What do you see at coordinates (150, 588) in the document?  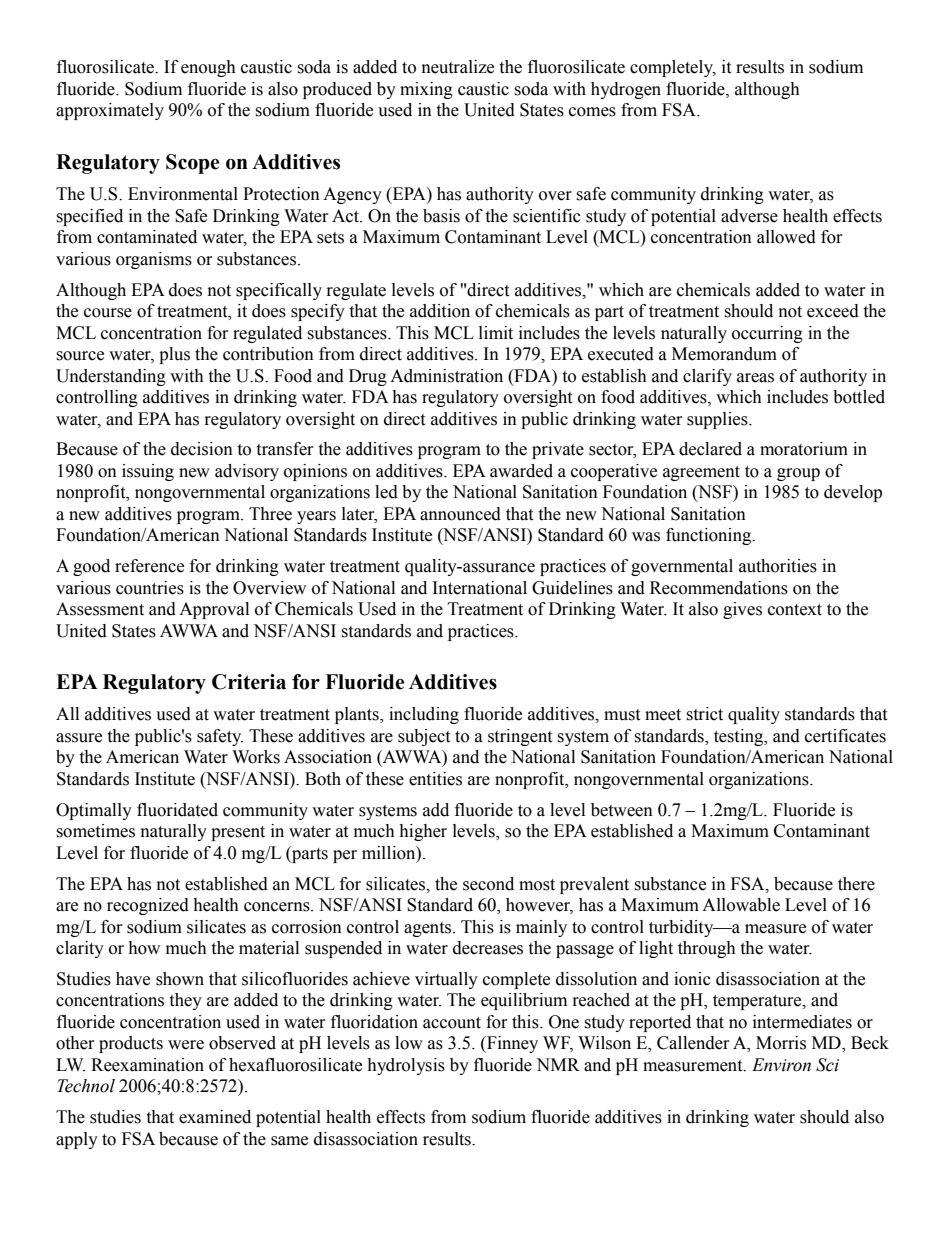 I see `countries` at bounding box center [150, 588].
